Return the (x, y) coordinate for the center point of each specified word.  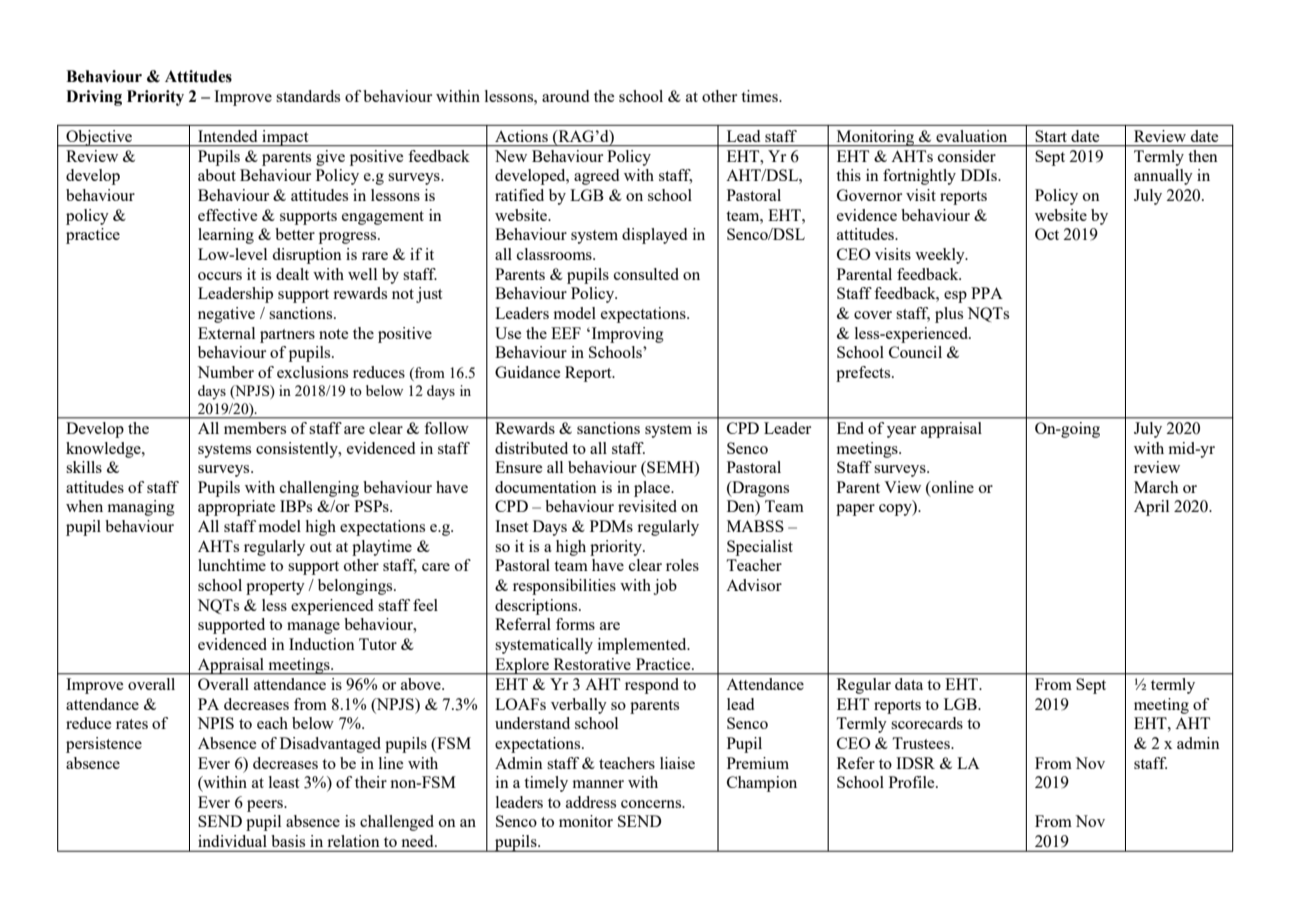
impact (285, 138)
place (653, 489)
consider (967, 156)
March (1156, 487)
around (565, 96)
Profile (913, 782)
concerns (652, 804)
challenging (319, 489)
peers (266, 806)
